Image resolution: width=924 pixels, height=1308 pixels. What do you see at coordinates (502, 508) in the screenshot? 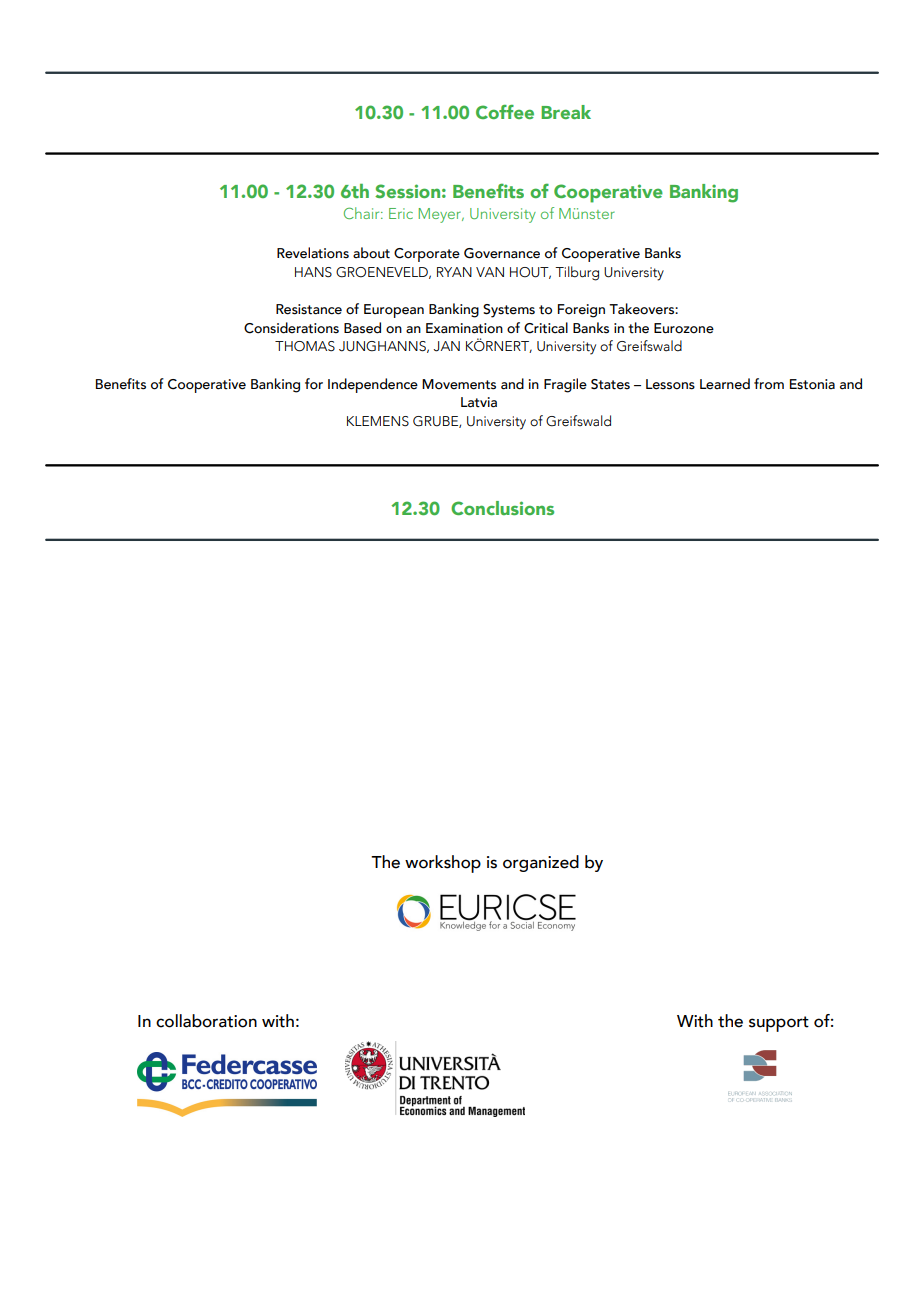
I see `Conclusions` at bounding box center [502, 508].
